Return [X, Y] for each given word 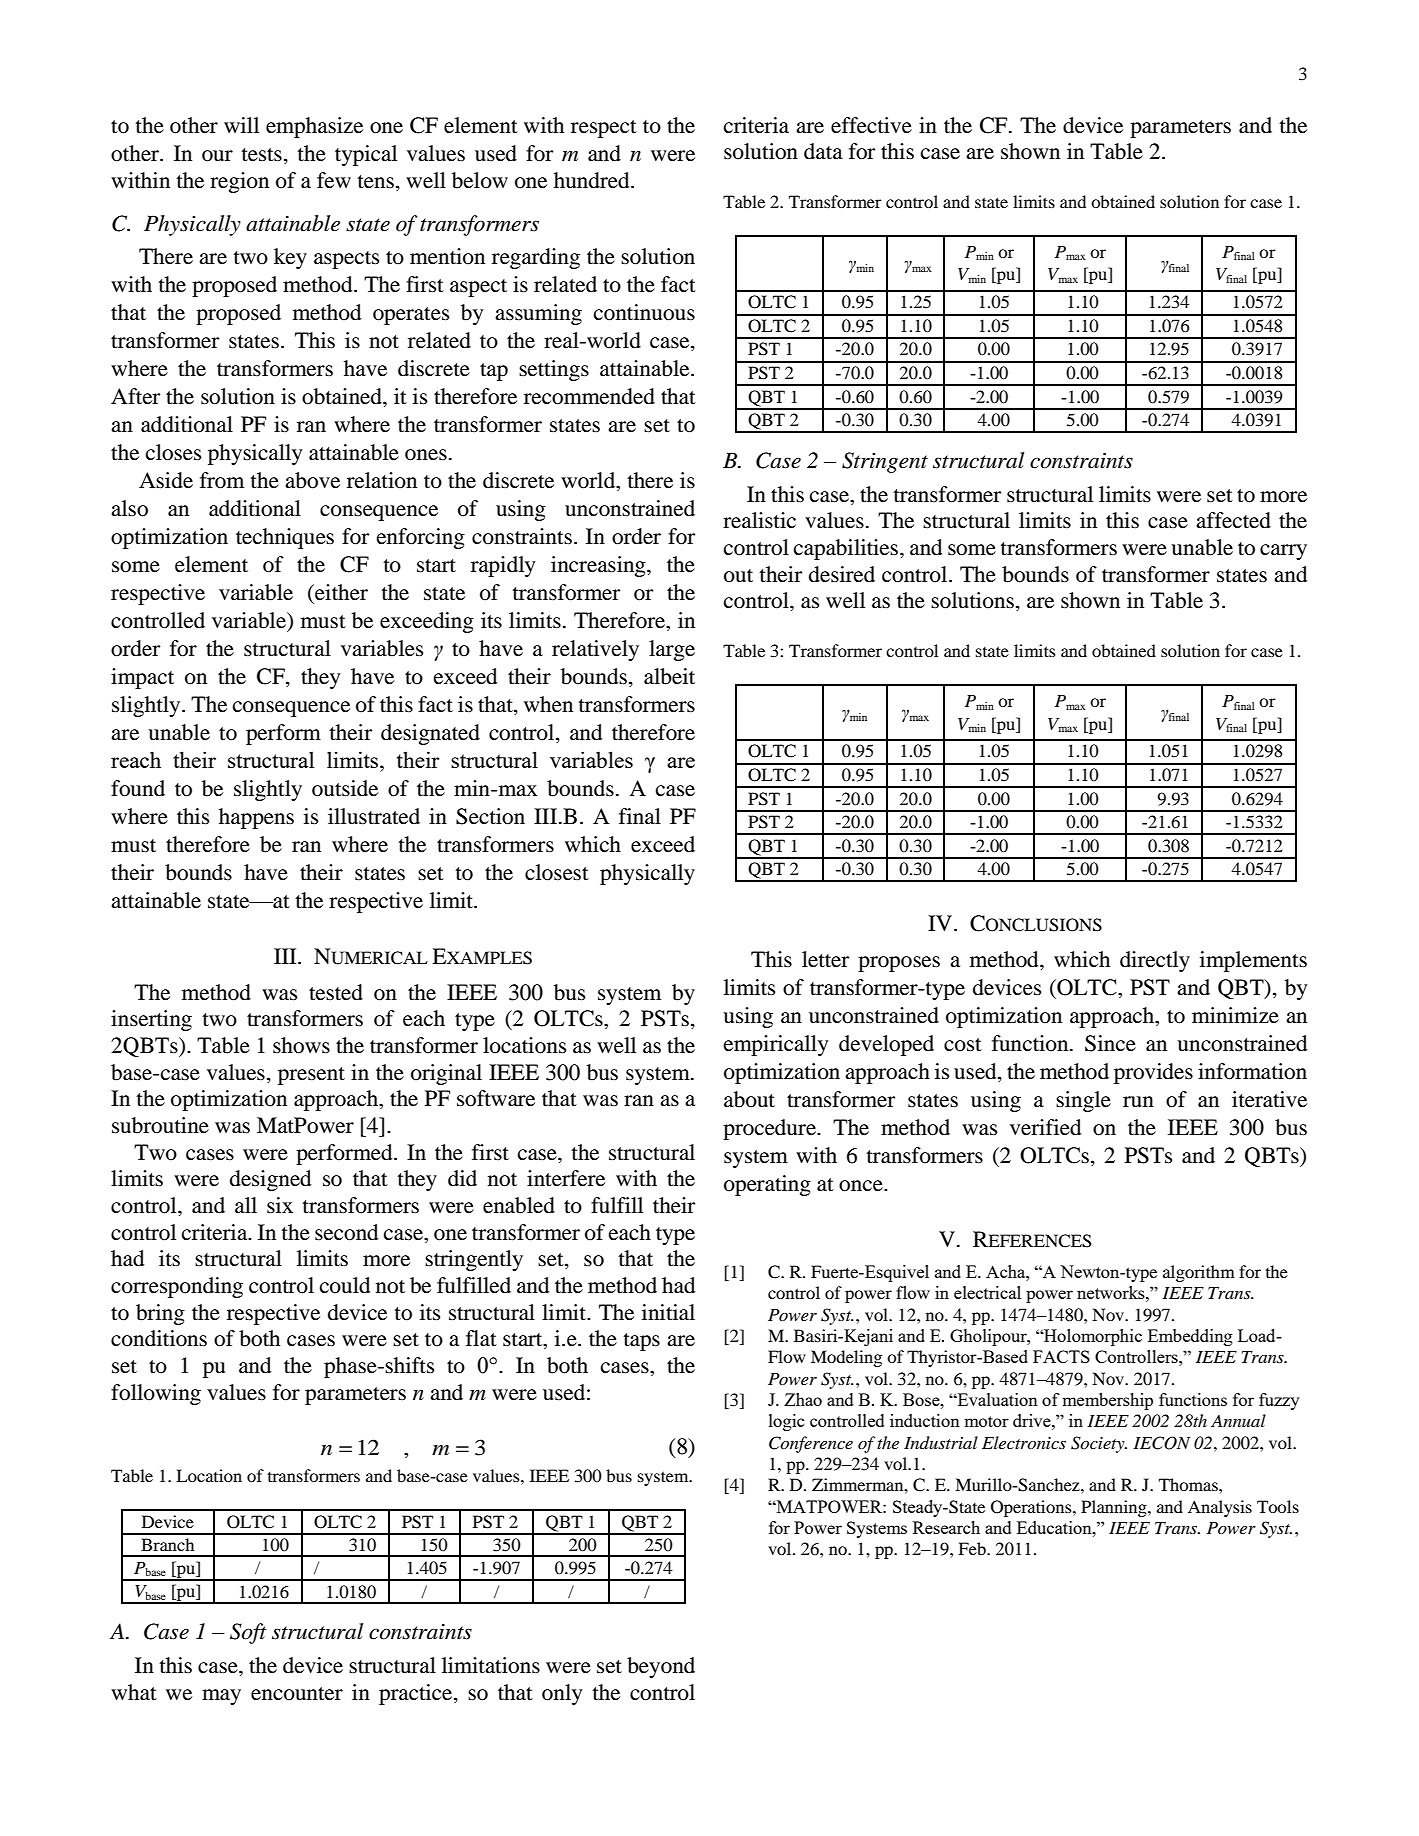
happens [256, 818]
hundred [593, 180]
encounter [297, 1694]
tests [262, 155]
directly [1155, 961]
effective [871, 125]
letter [826, 959]
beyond [661, 1667]
